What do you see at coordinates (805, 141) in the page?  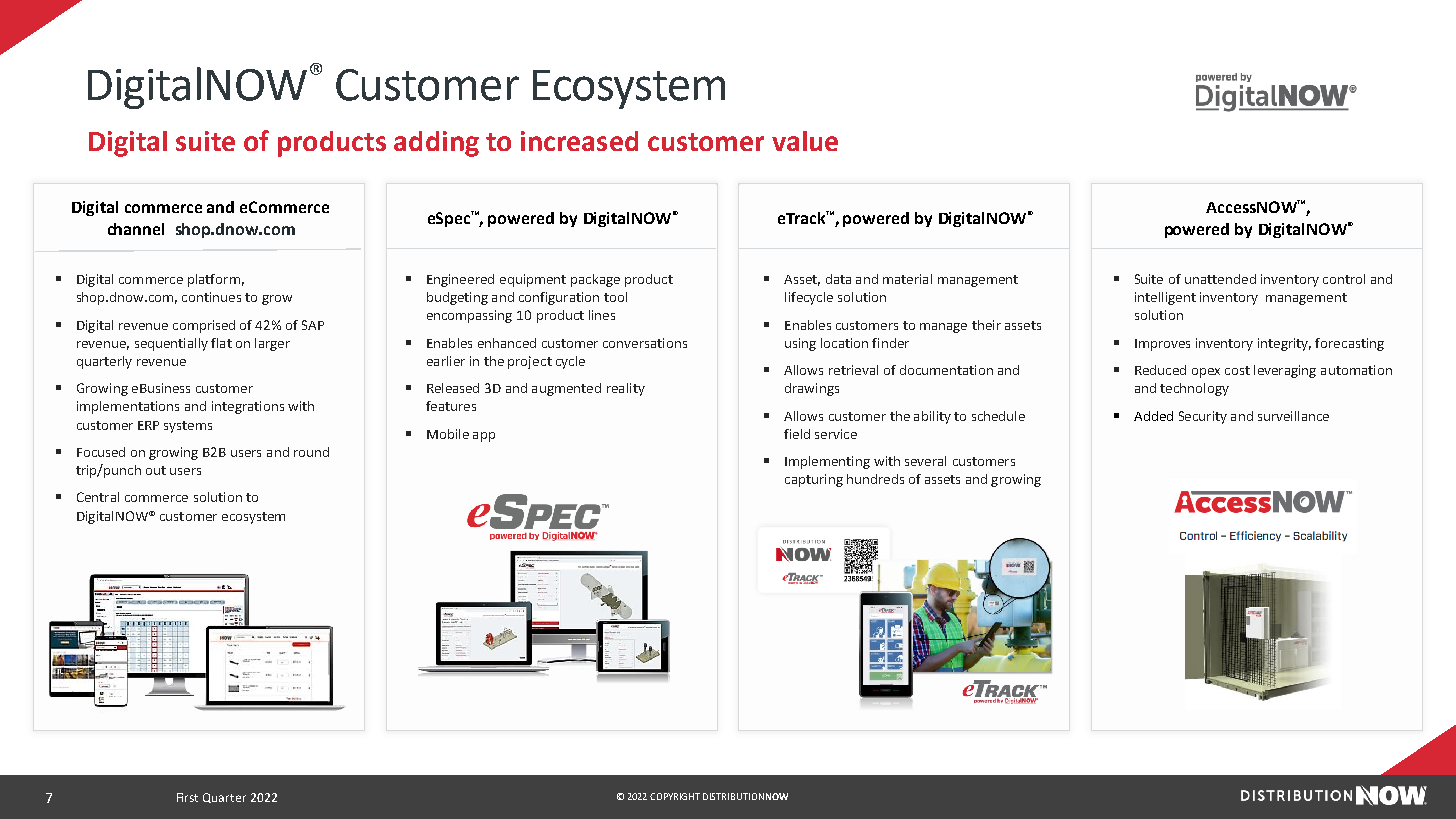 I see `value` at bounding box center [805, 141].
